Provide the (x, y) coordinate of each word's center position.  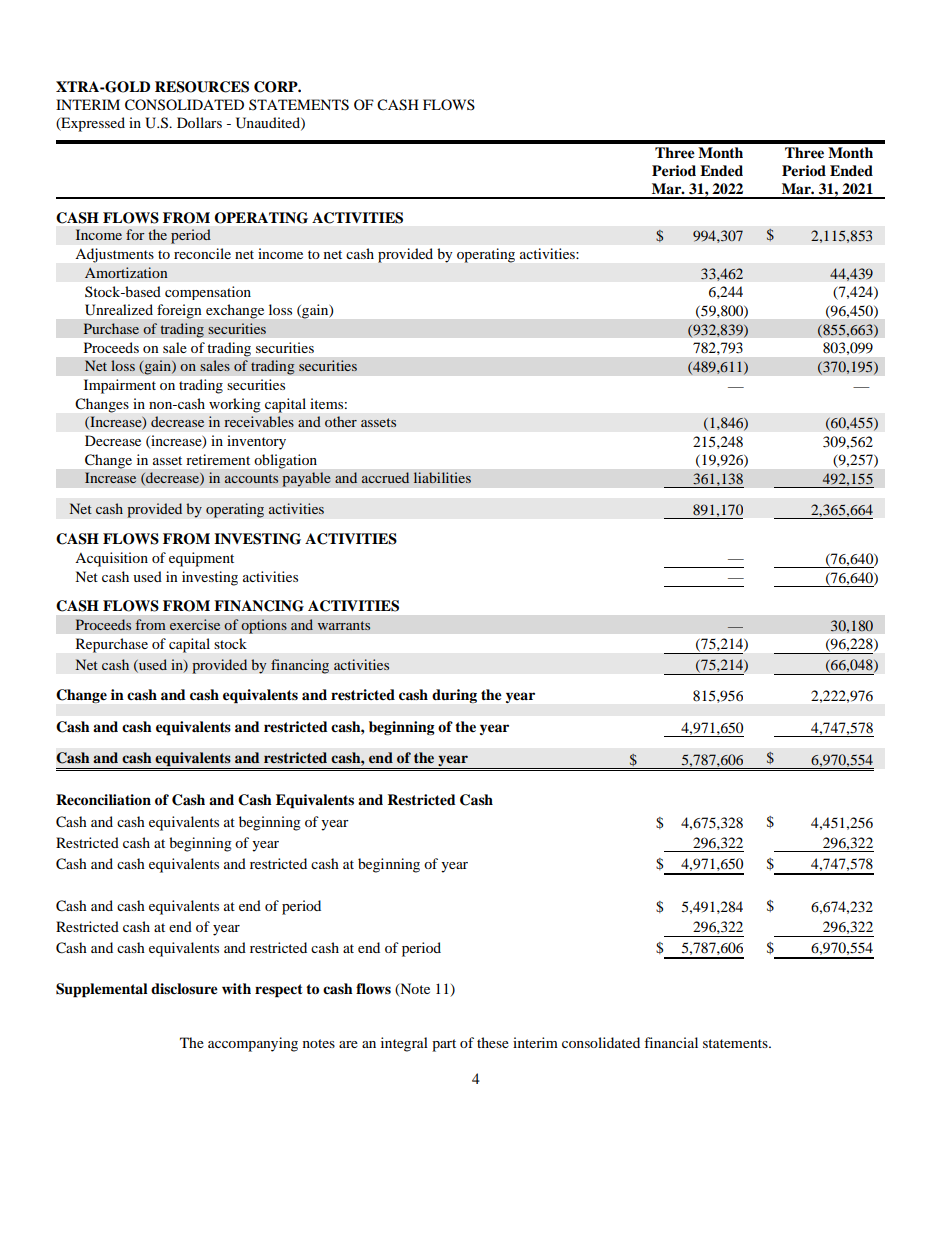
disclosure (184, 989)
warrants (344, 625)
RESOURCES (202, 87)
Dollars (199, 122)
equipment (201, 559)
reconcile (202, 253)
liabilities (442, 477)
